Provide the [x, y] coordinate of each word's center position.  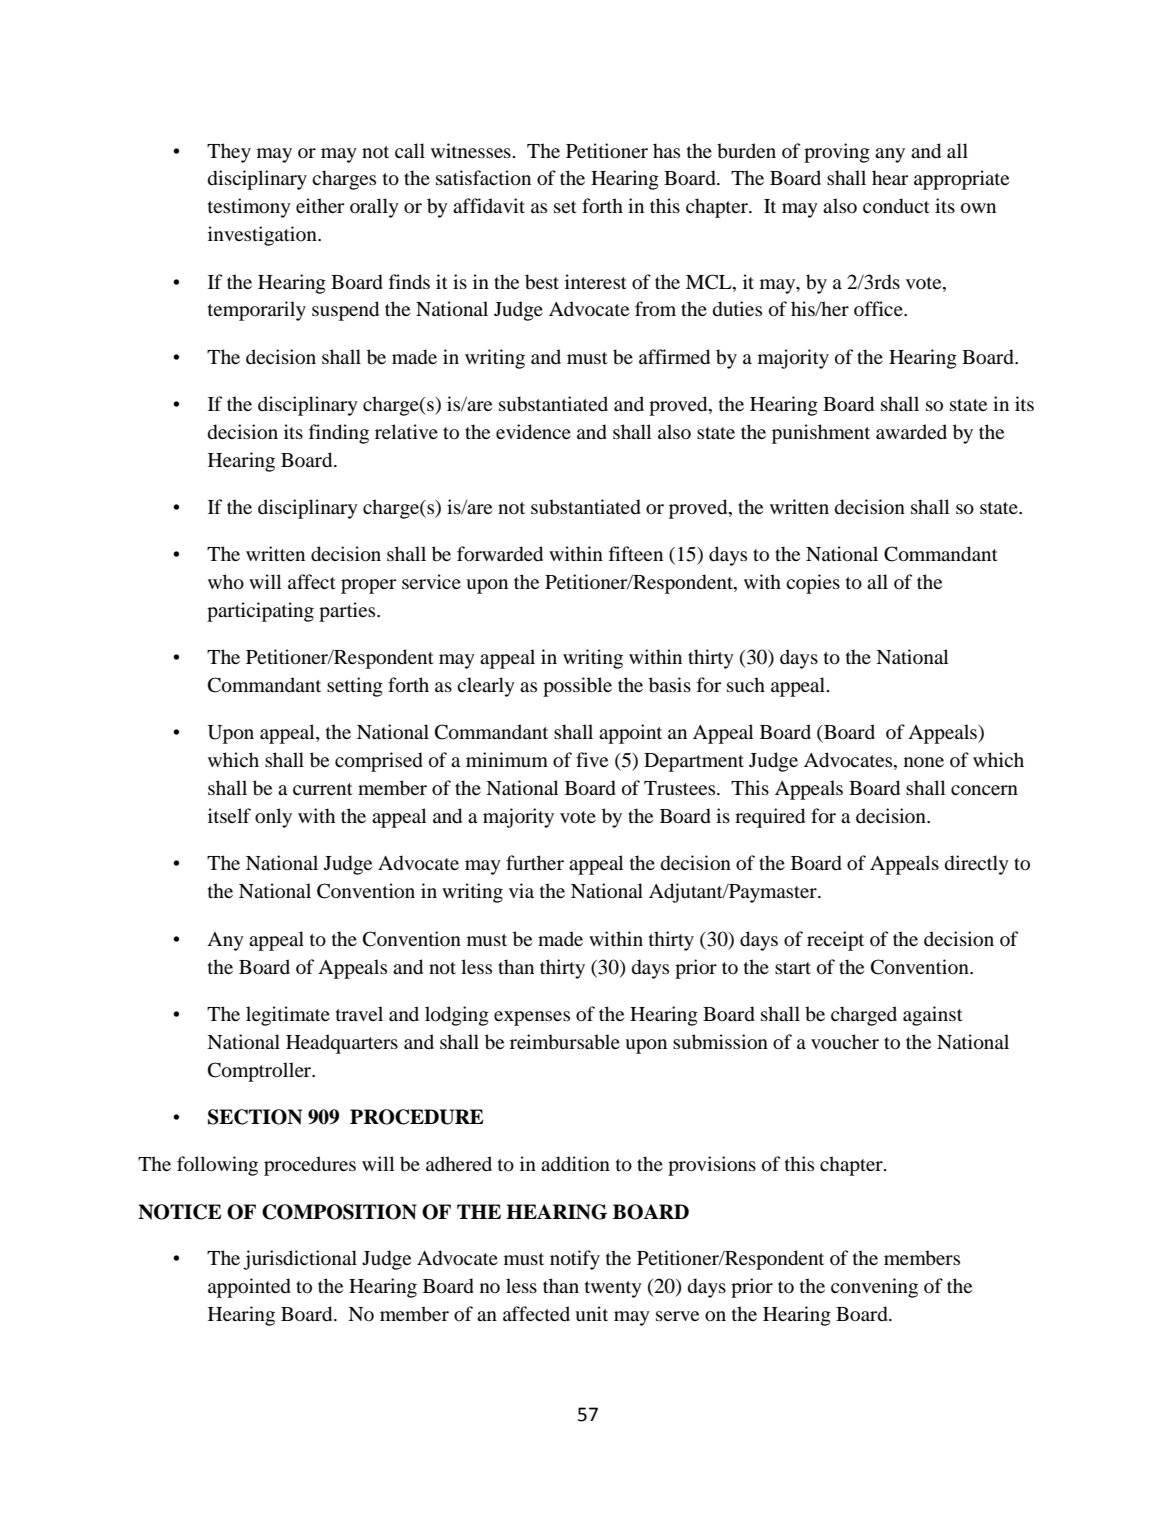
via [521, 890]
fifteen [636, 553]
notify [575, 1260]
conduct [896, 206]
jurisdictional [300, 1260]
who [226, 582]
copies [813, 584]
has [666, 150]
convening [874, 1288]
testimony [249, 208]
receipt [835, 941]
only [273, 818]
